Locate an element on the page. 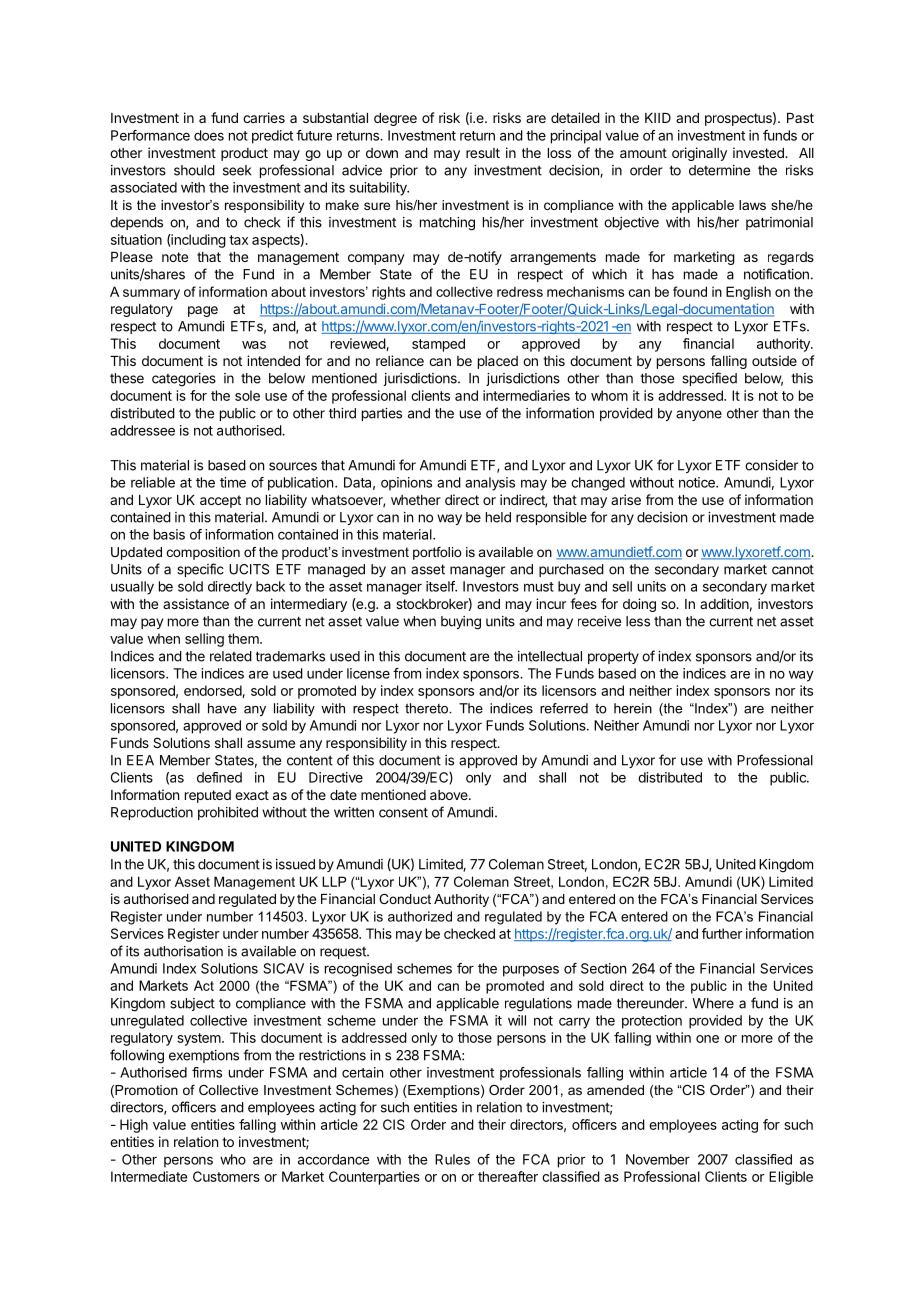 The height and width of the image is (1308, 924). Rules is located at coordinates (452, 1159).
